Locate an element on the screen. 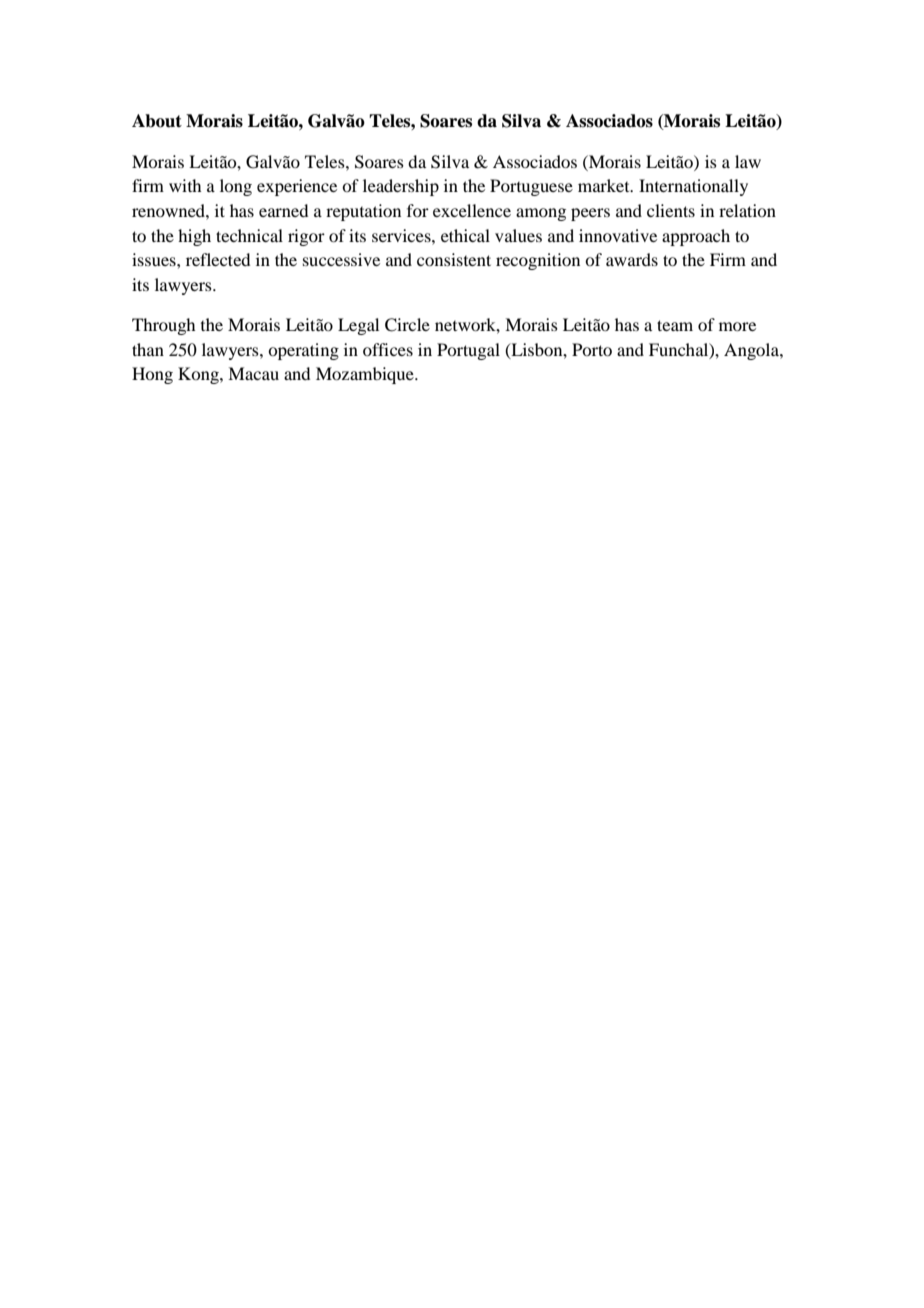  Through is located at coordinates (163, 326).
